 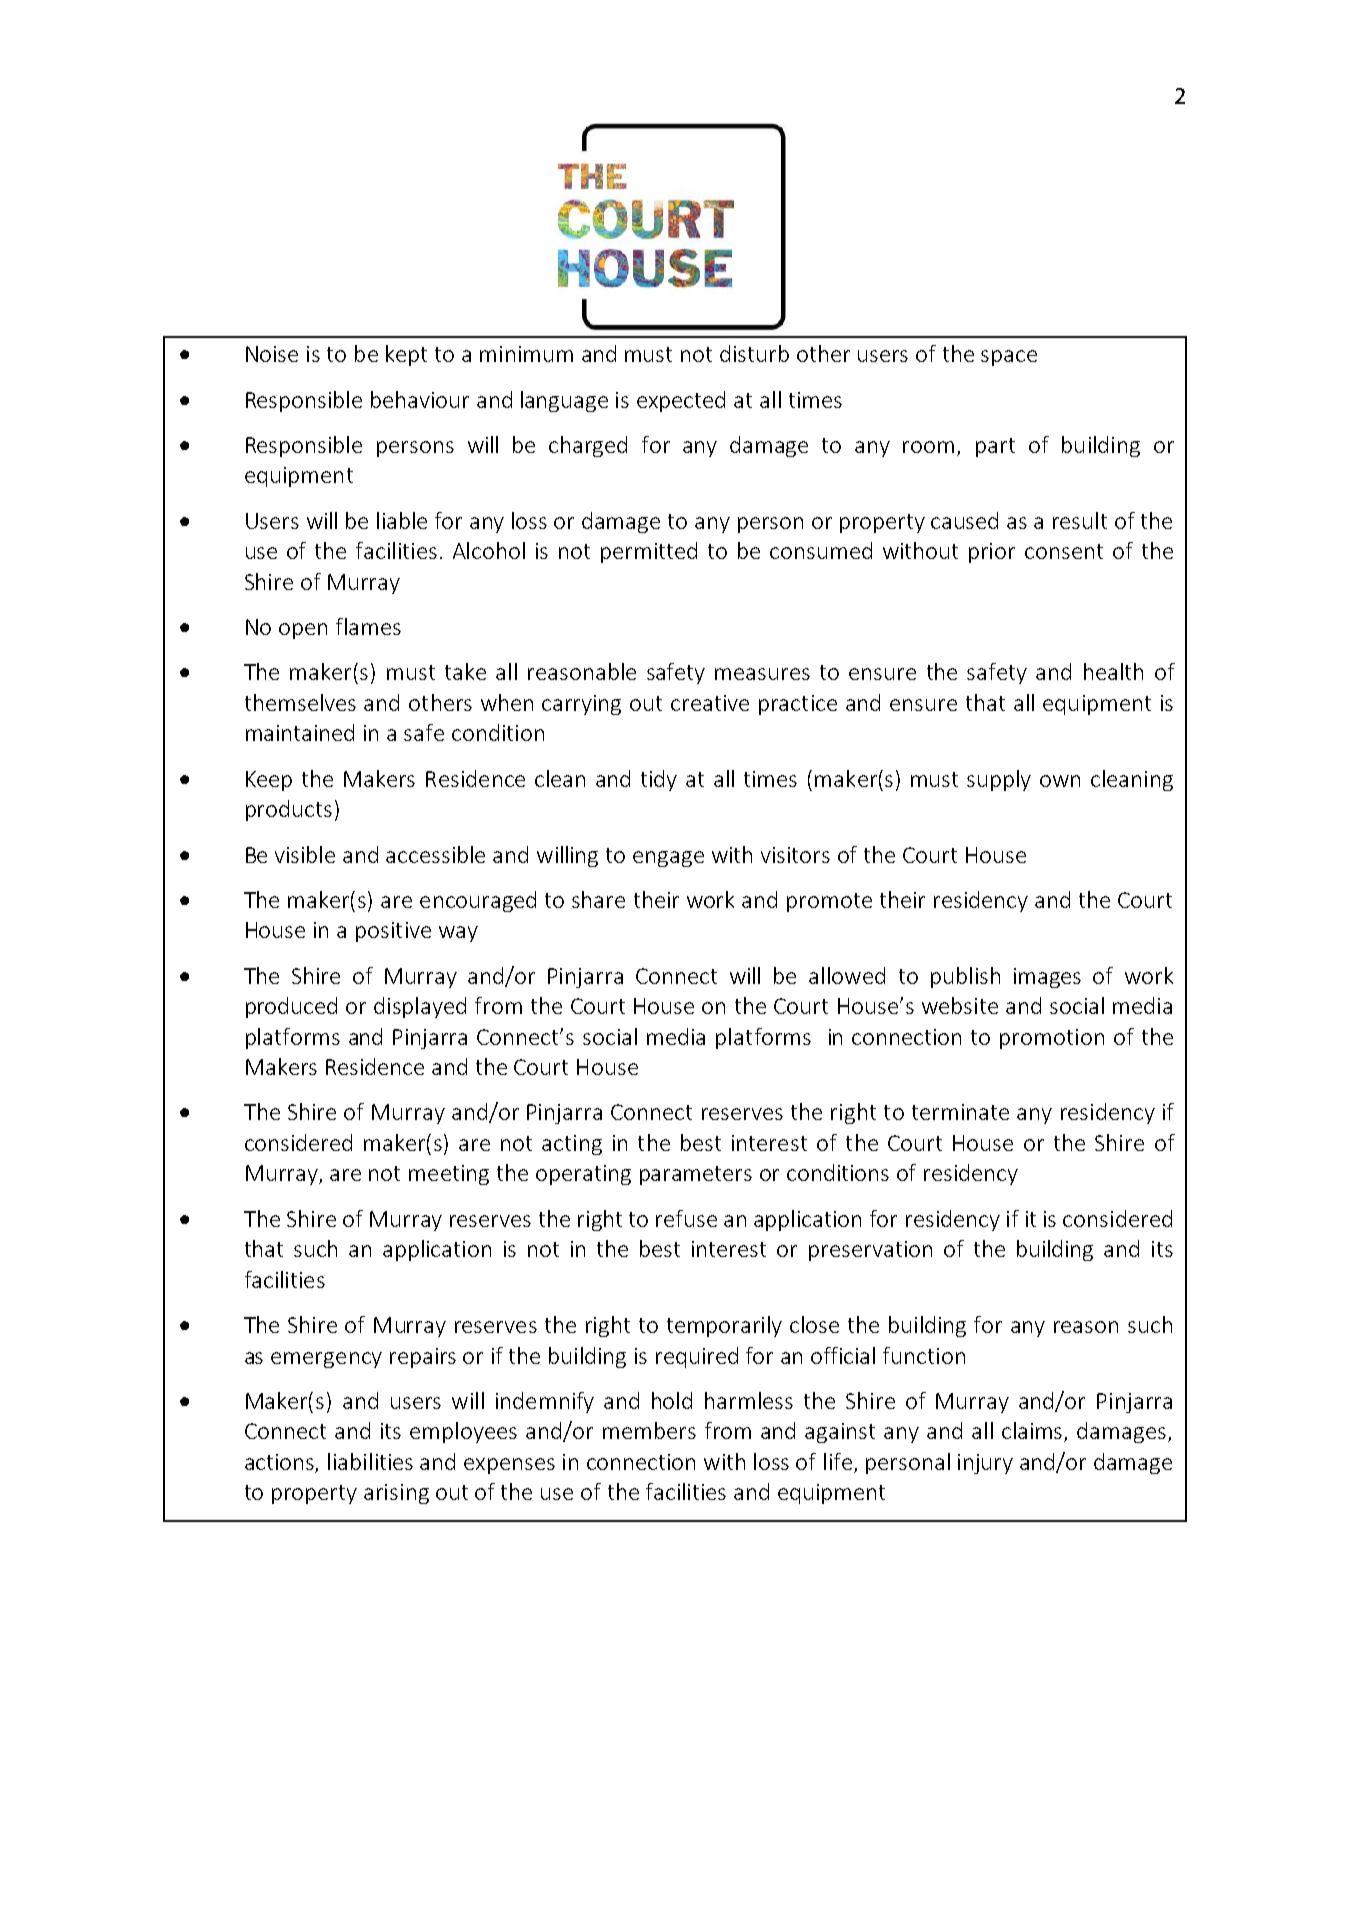 I want to click on terminate, so click(x=960, y=1112).
